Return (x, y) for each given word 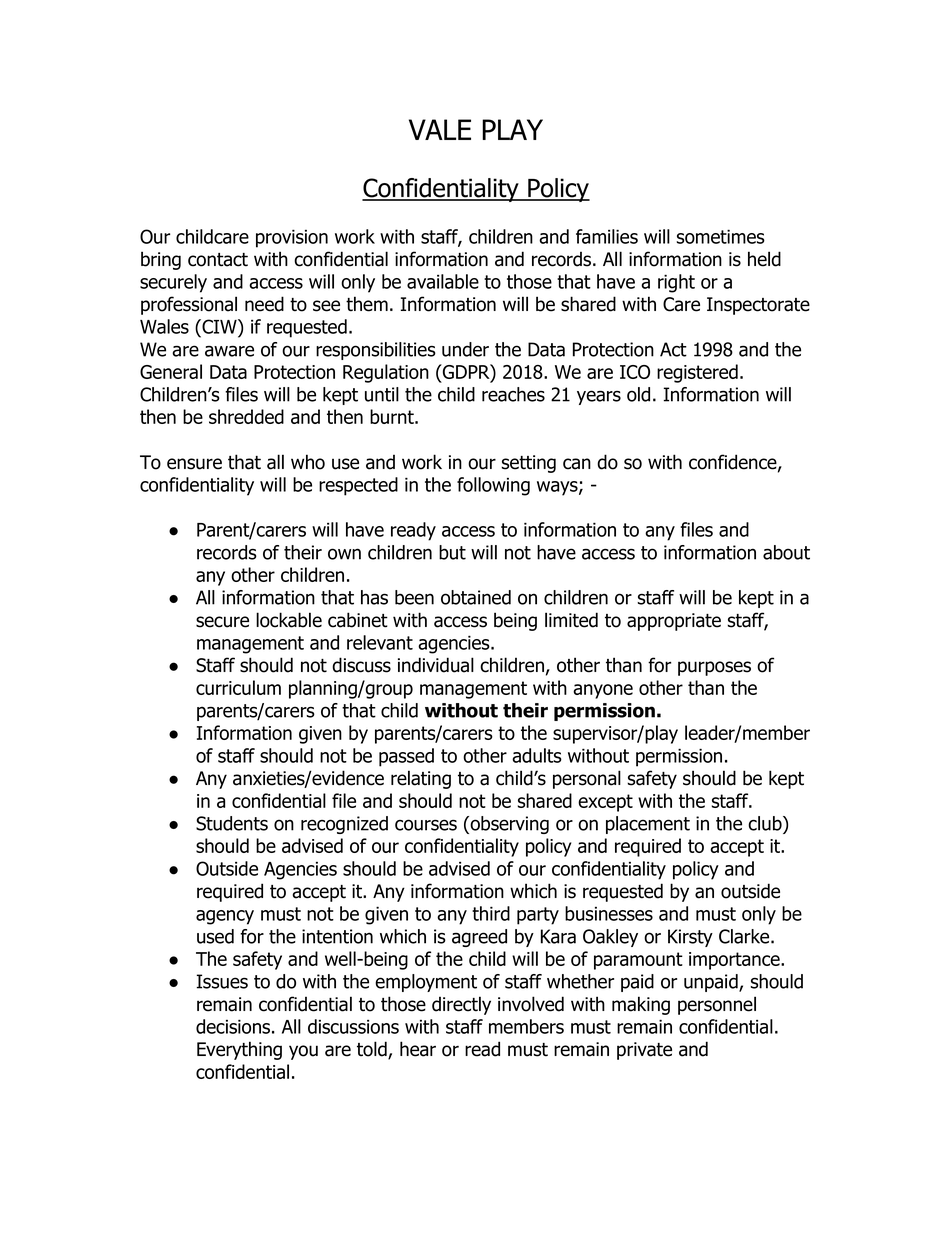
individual (436, 665)
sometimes (721, 236)
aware (229, 351)
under (465, 349)
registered (697, 373)
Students (232, 823)
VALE (440, 129)
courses (426, 825)
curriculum (238, 687)
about (786, 552)
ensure (194, 464)
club (766, 823)
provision (292, 238)
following (493, 486)
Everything (239, 1050)
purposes (714, 668)
